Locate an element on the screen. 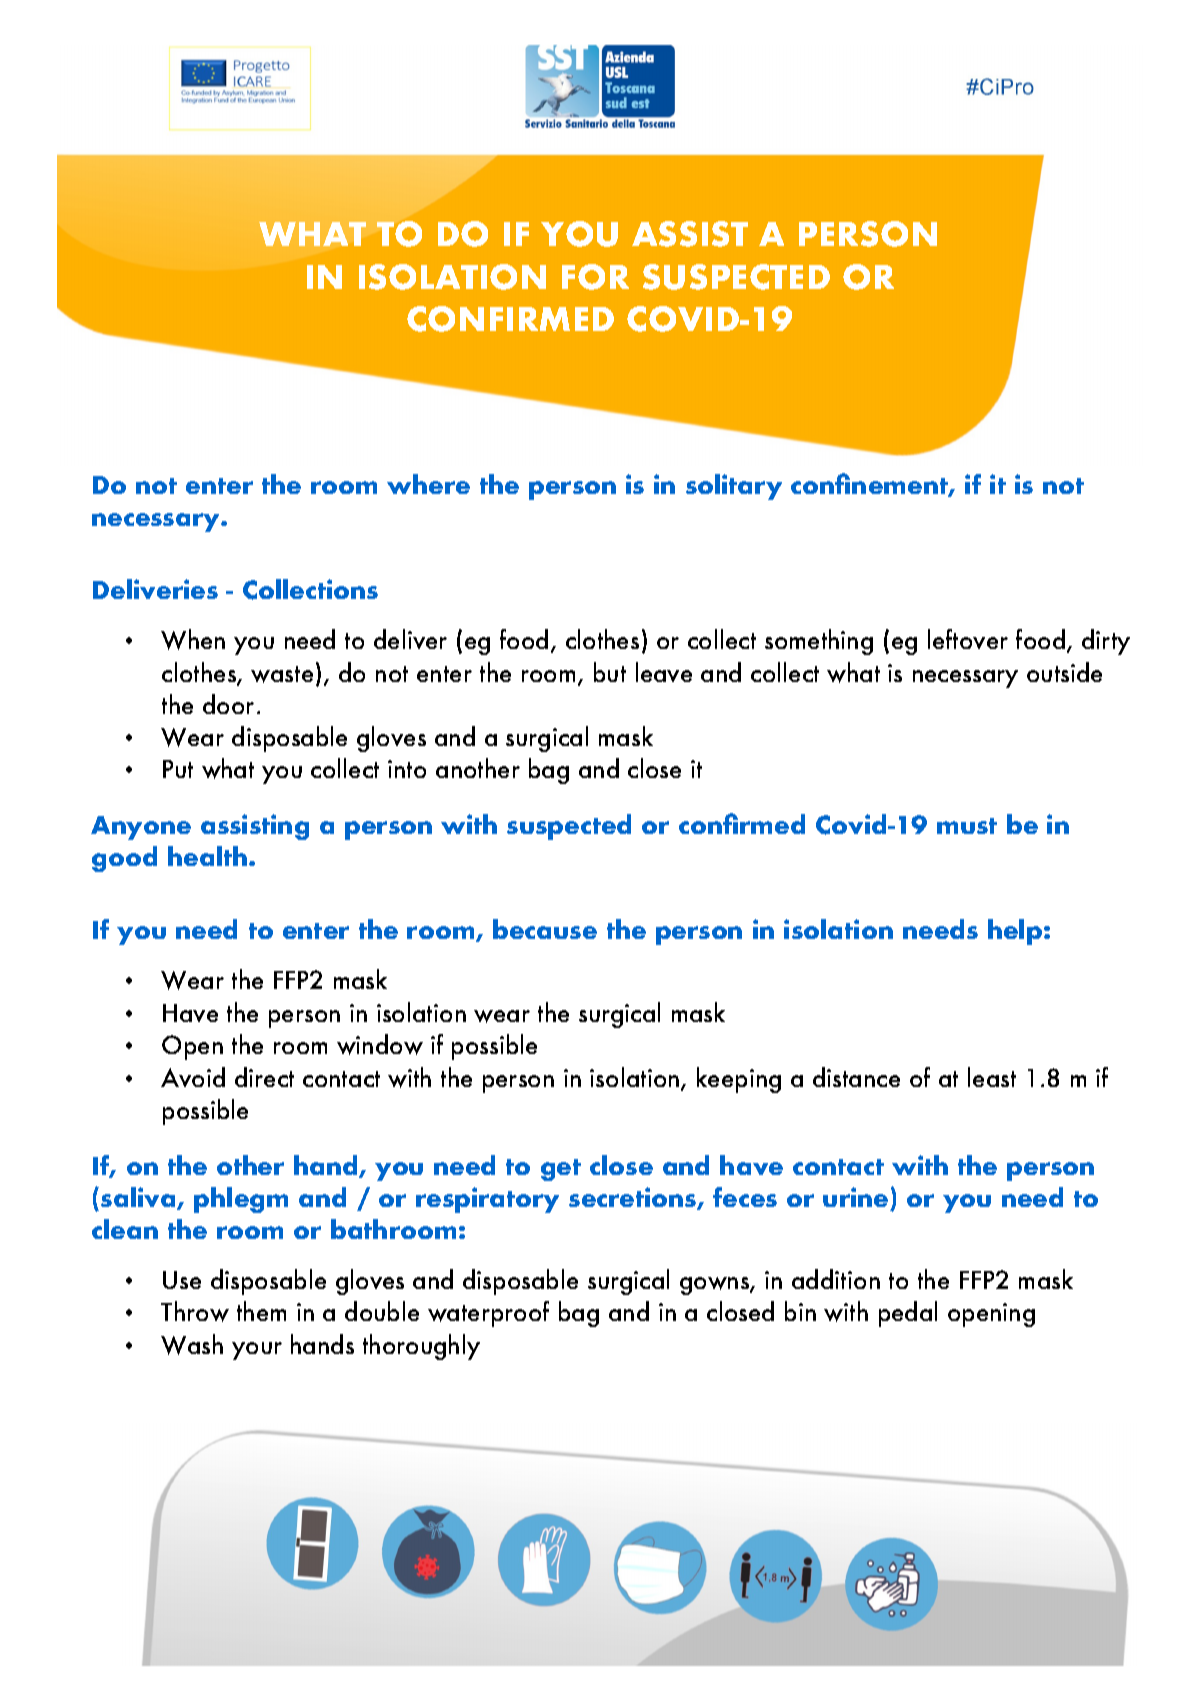 The image size is (1199, 1697). solitary is located at coordinates (734, 487).
